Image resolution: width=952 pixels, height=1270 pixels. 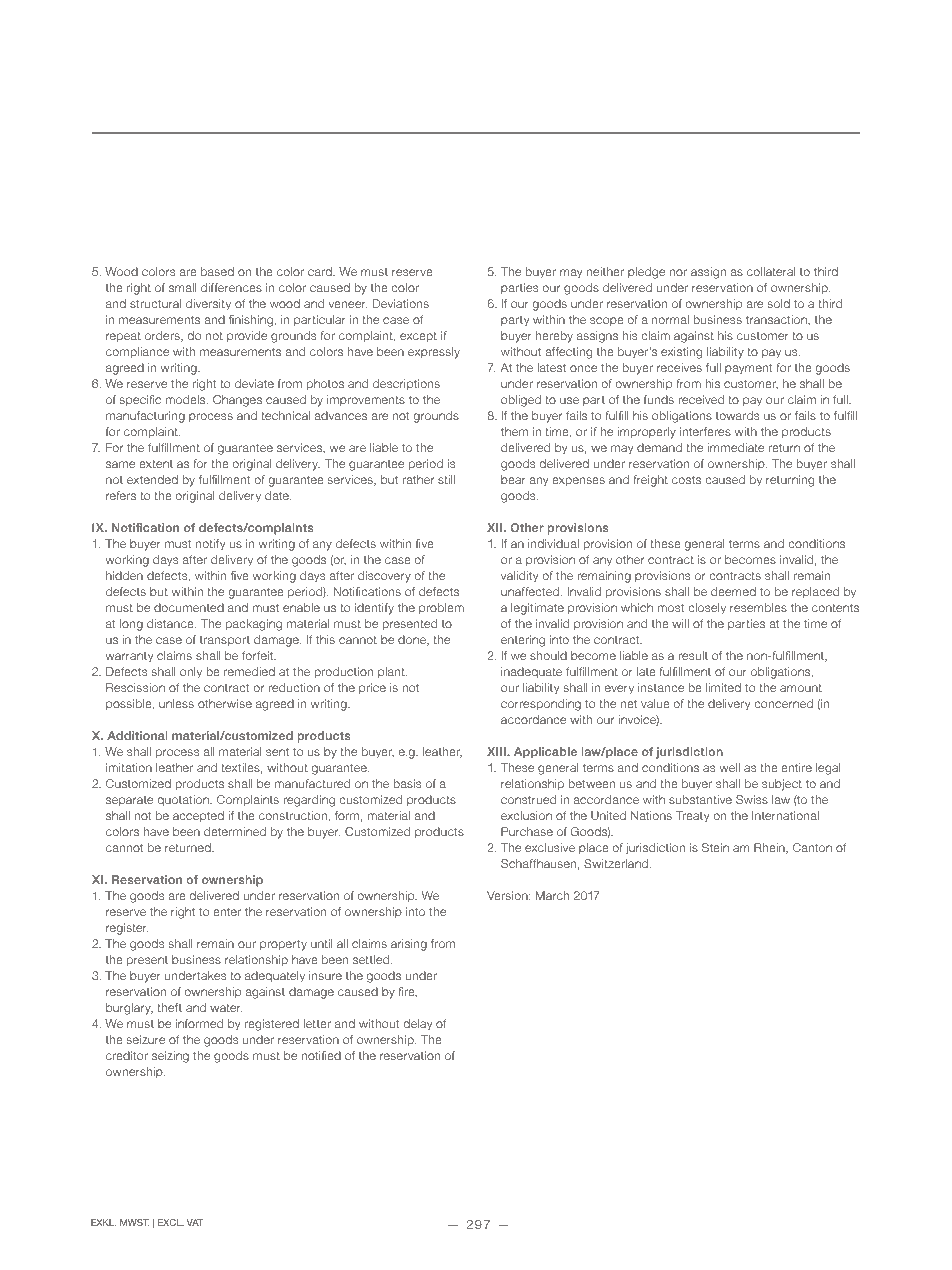 What do you see at coordinates (189, 607) in the screenshot?
I see `documented` at bounding box center [189, 607].
